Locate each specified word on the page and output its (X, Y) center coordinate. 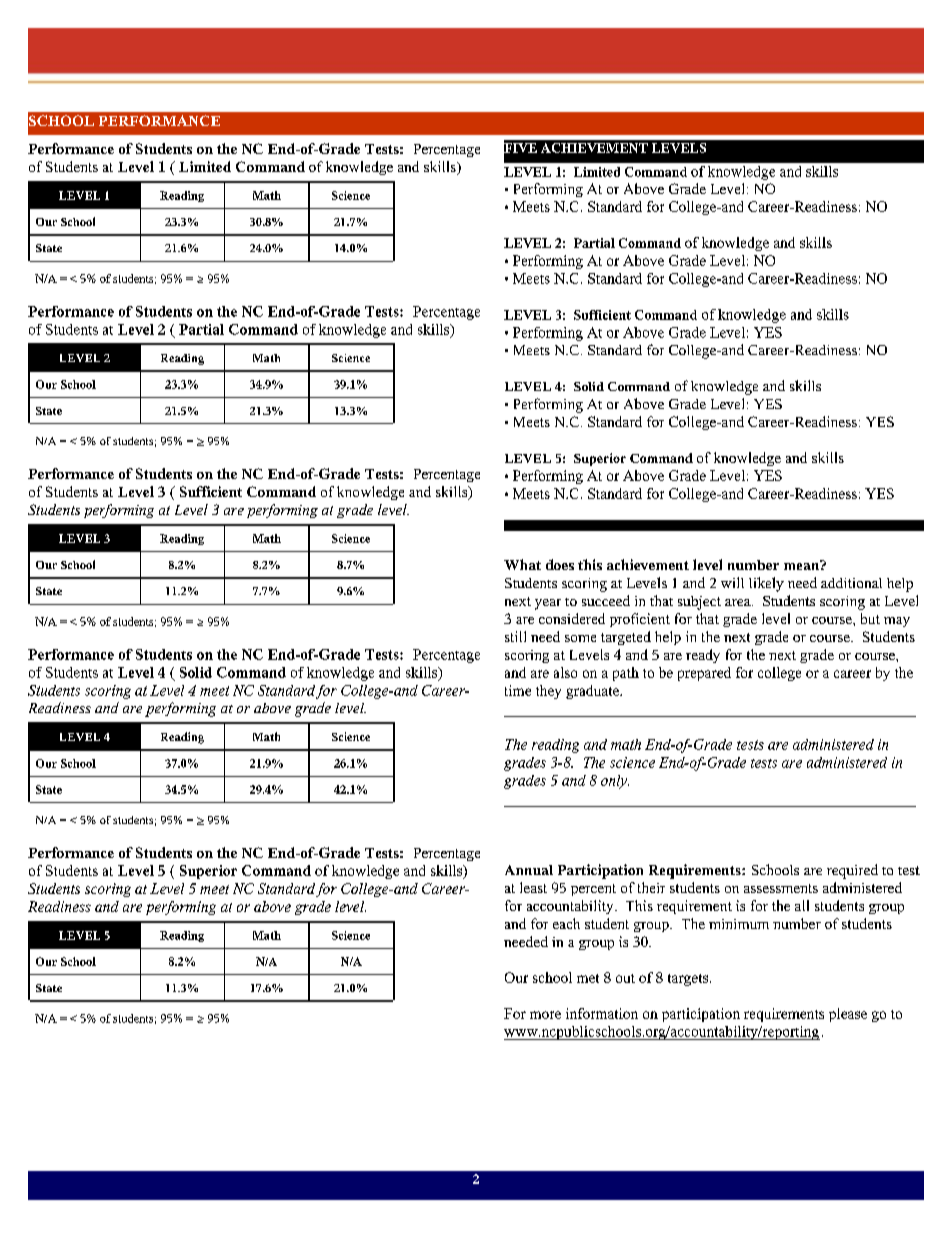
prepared (704, 674)
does (560, 564)
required (852, 871)
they (548, 692)
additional (851, 583)
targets (689, 980)
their (651, 887)
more (545, 1015)
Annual (529, 870)
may (897, 622)
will (732, 582)
